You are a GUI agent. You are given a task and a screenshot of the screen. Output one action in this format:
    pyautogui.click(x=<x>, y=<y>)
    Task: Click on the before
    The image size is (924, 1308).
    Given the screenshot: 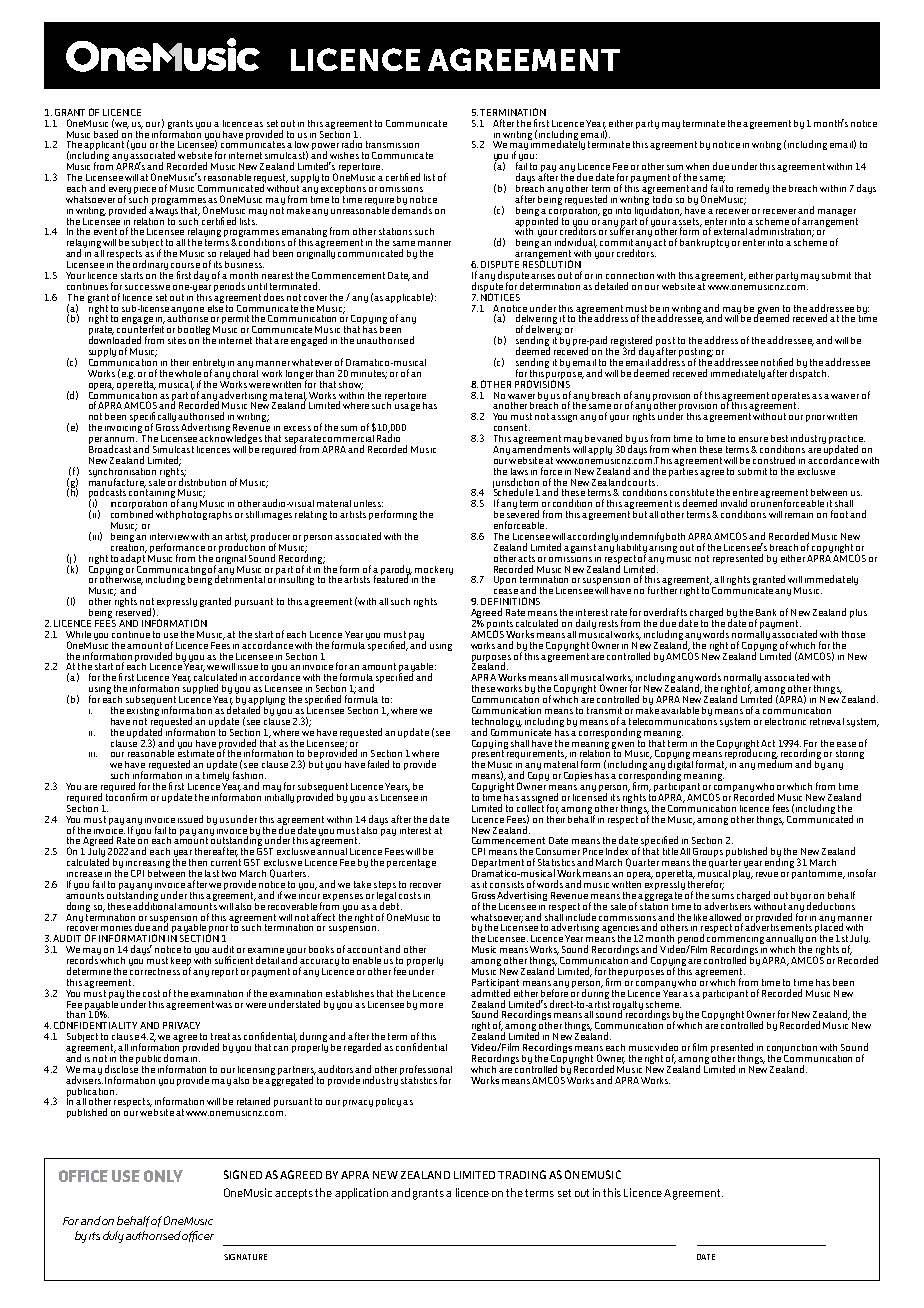 What is the action you would take?
    pyautogui.click(x=554, y=992)
